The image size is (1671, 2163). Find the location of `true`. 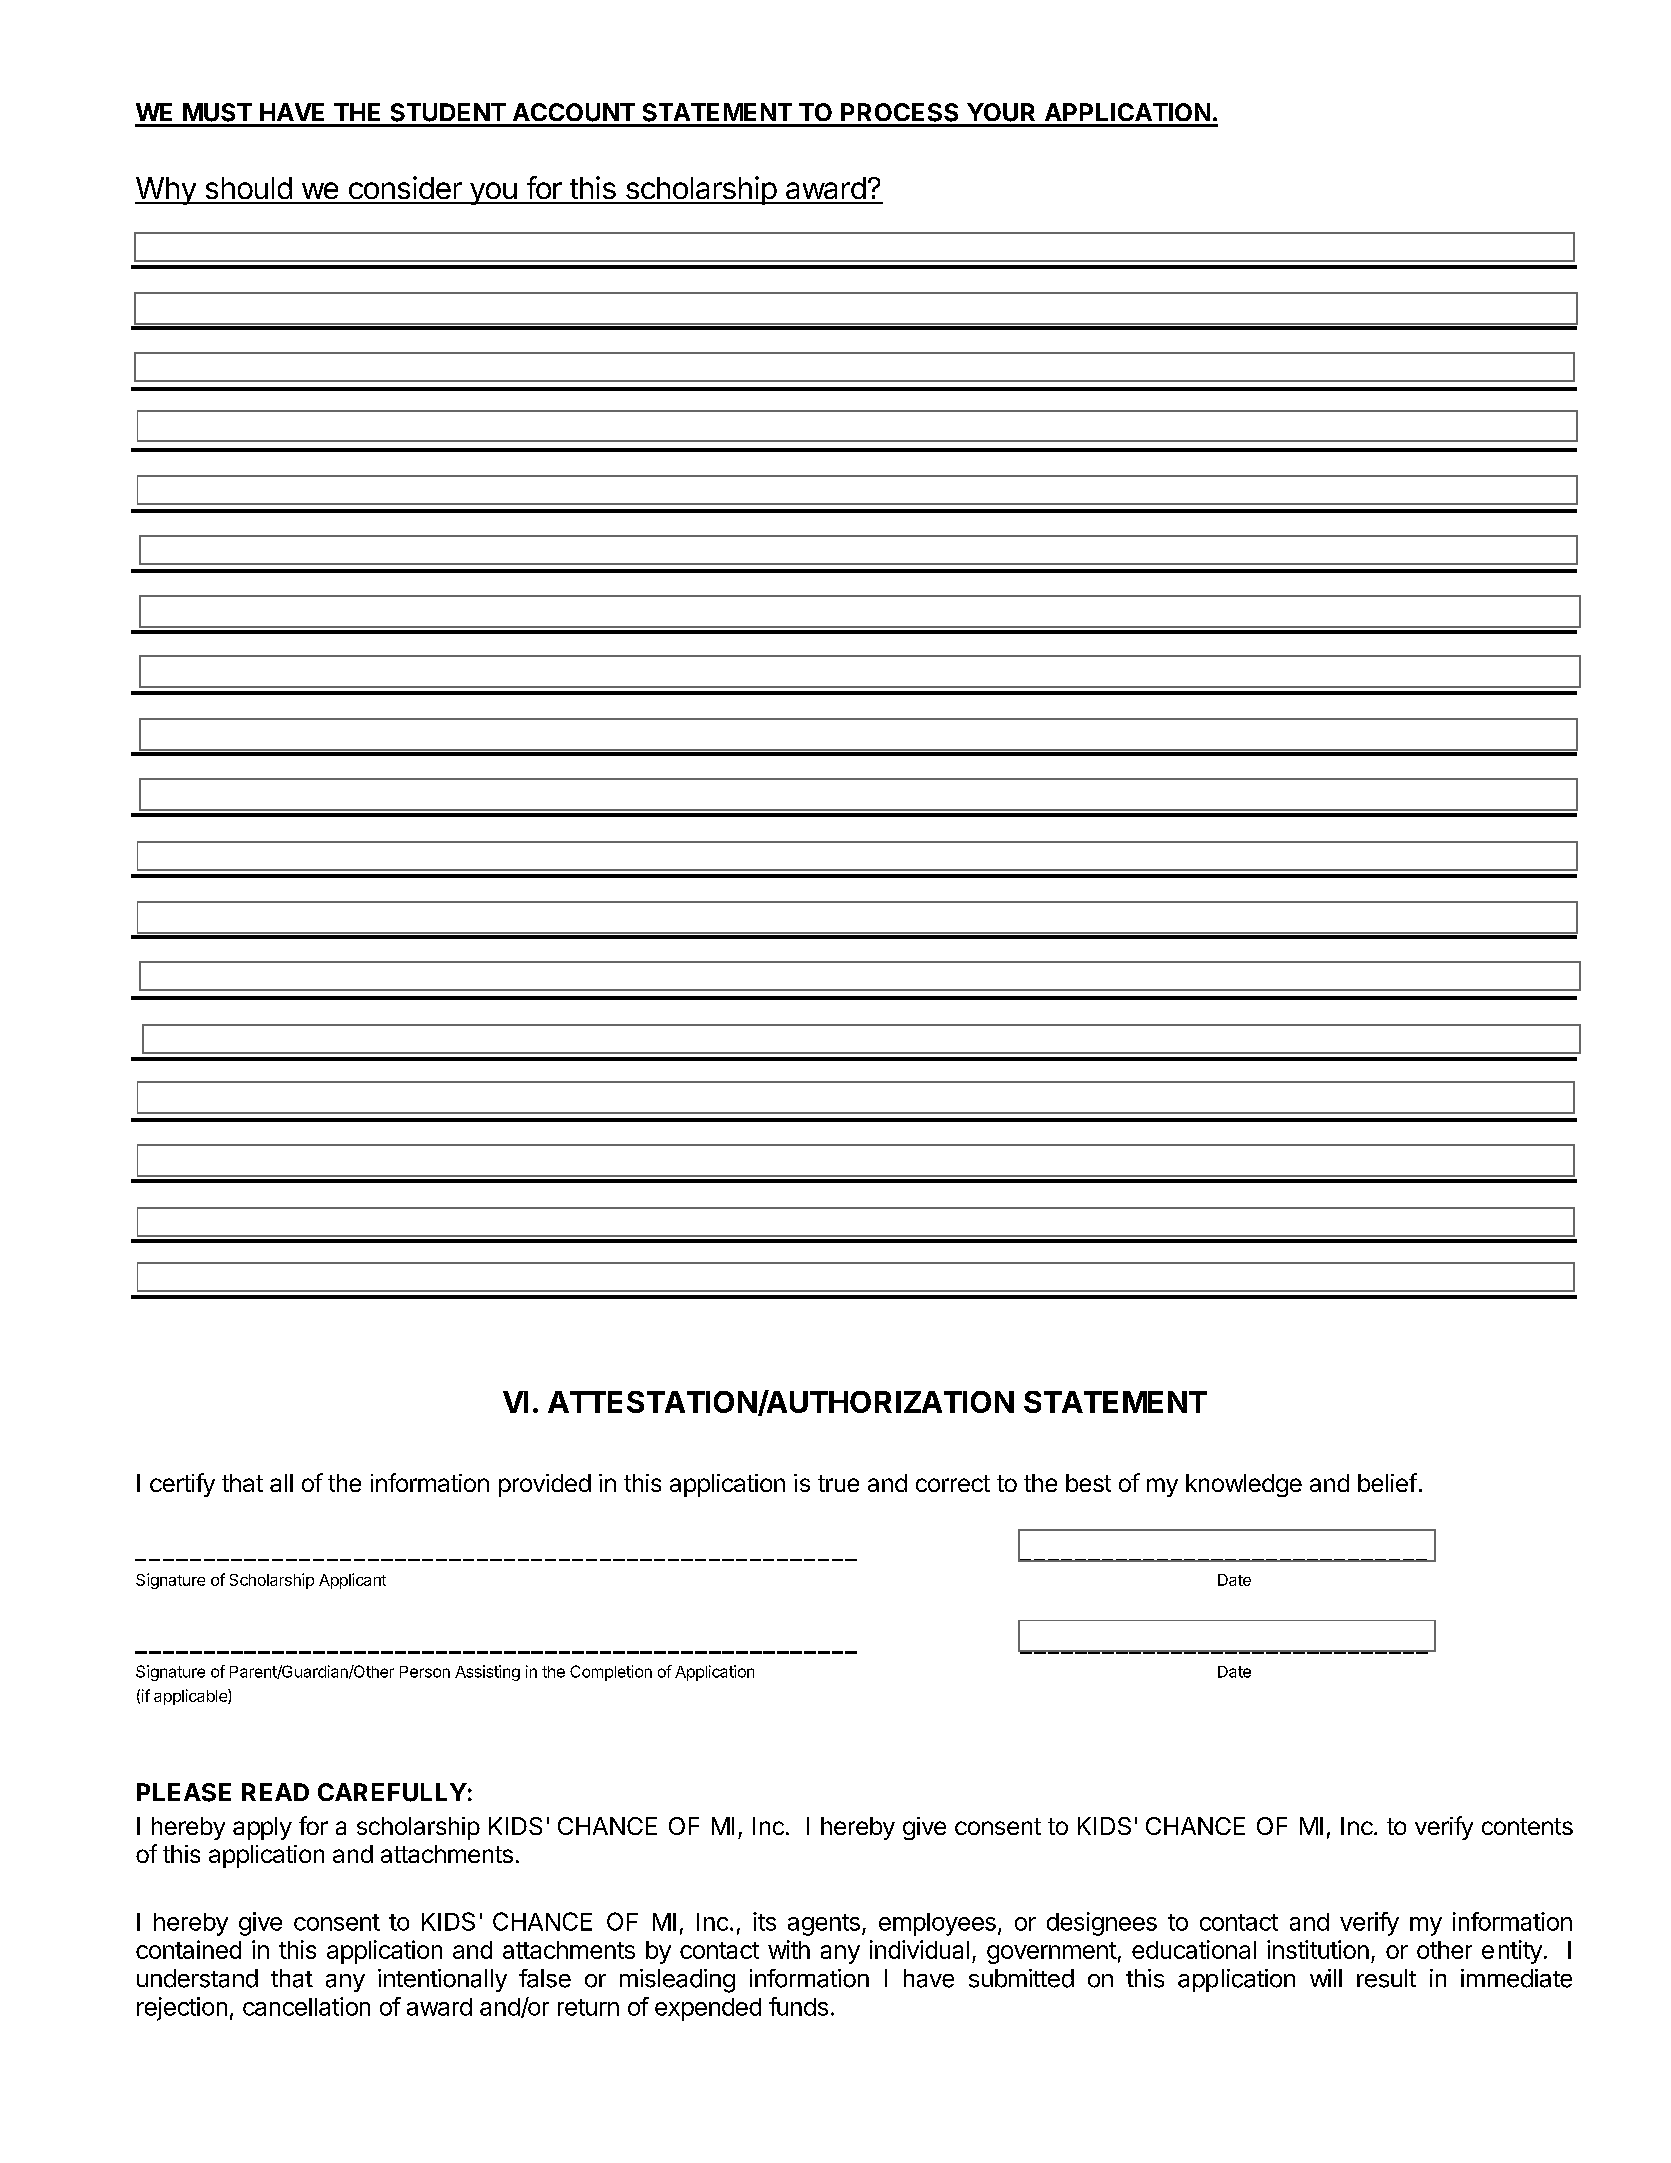

true is located at coordinates (838, 1483).
